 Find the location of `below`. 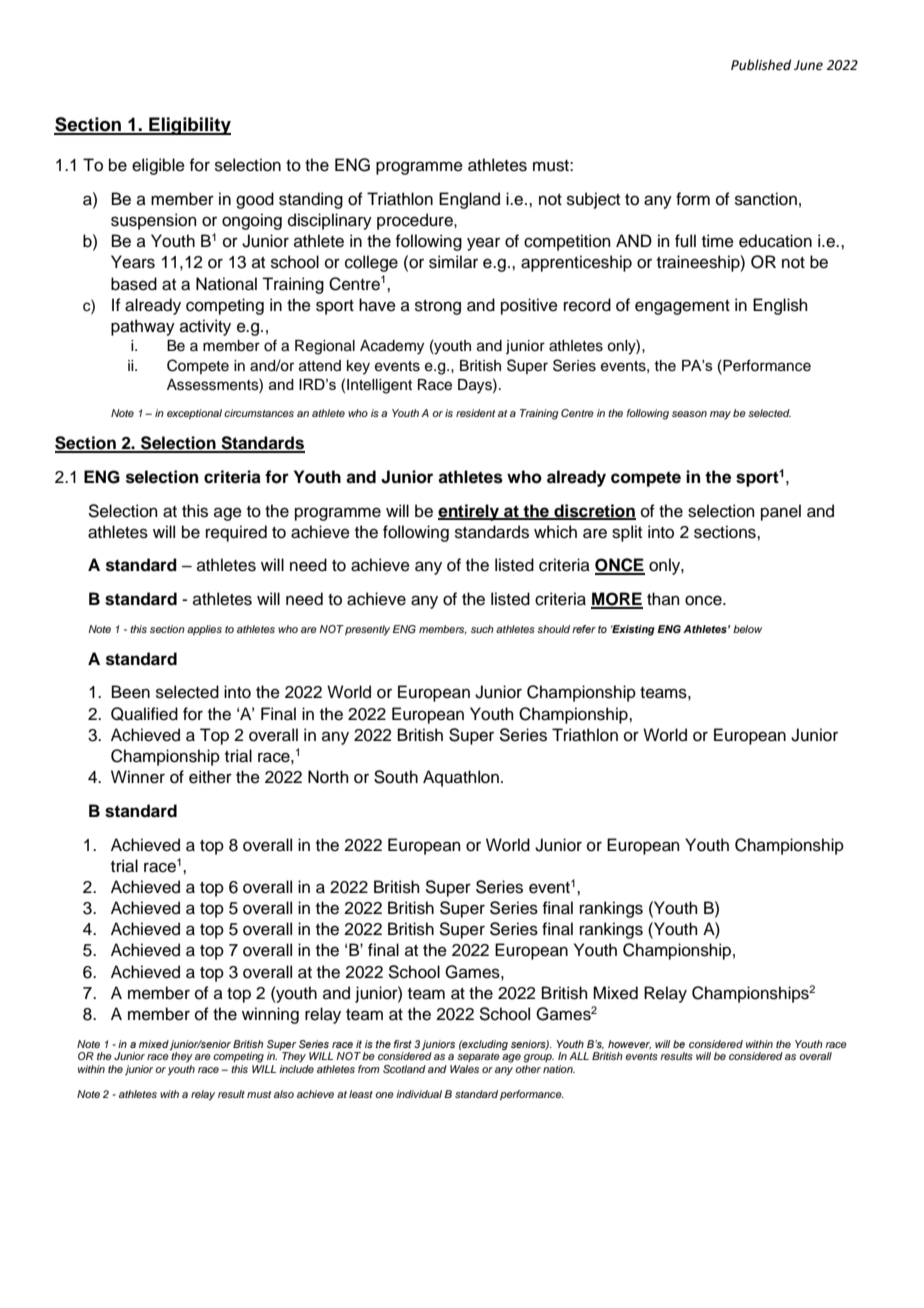

below is located at coordinates (747, 629).
